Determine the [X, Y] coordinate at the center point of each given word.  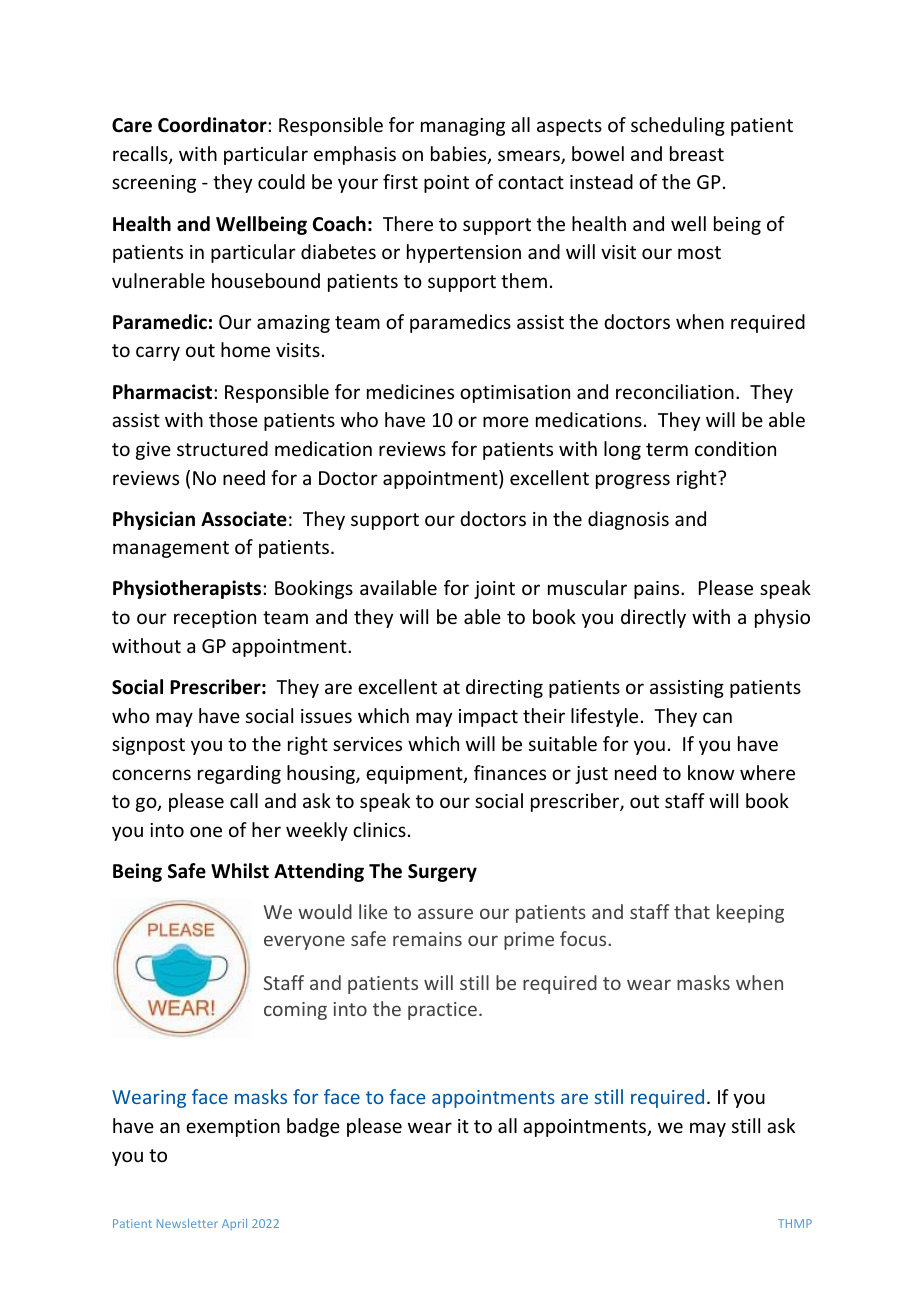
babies [460, 155]
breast [697, 153]
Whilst [240, 871]
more [506, 421]
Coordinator [213, 125]
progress [633, 481]
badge [313, 1127]
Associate [244, 519]
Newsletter [187, 1223]
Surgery [442, 873]
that [692, 911]
